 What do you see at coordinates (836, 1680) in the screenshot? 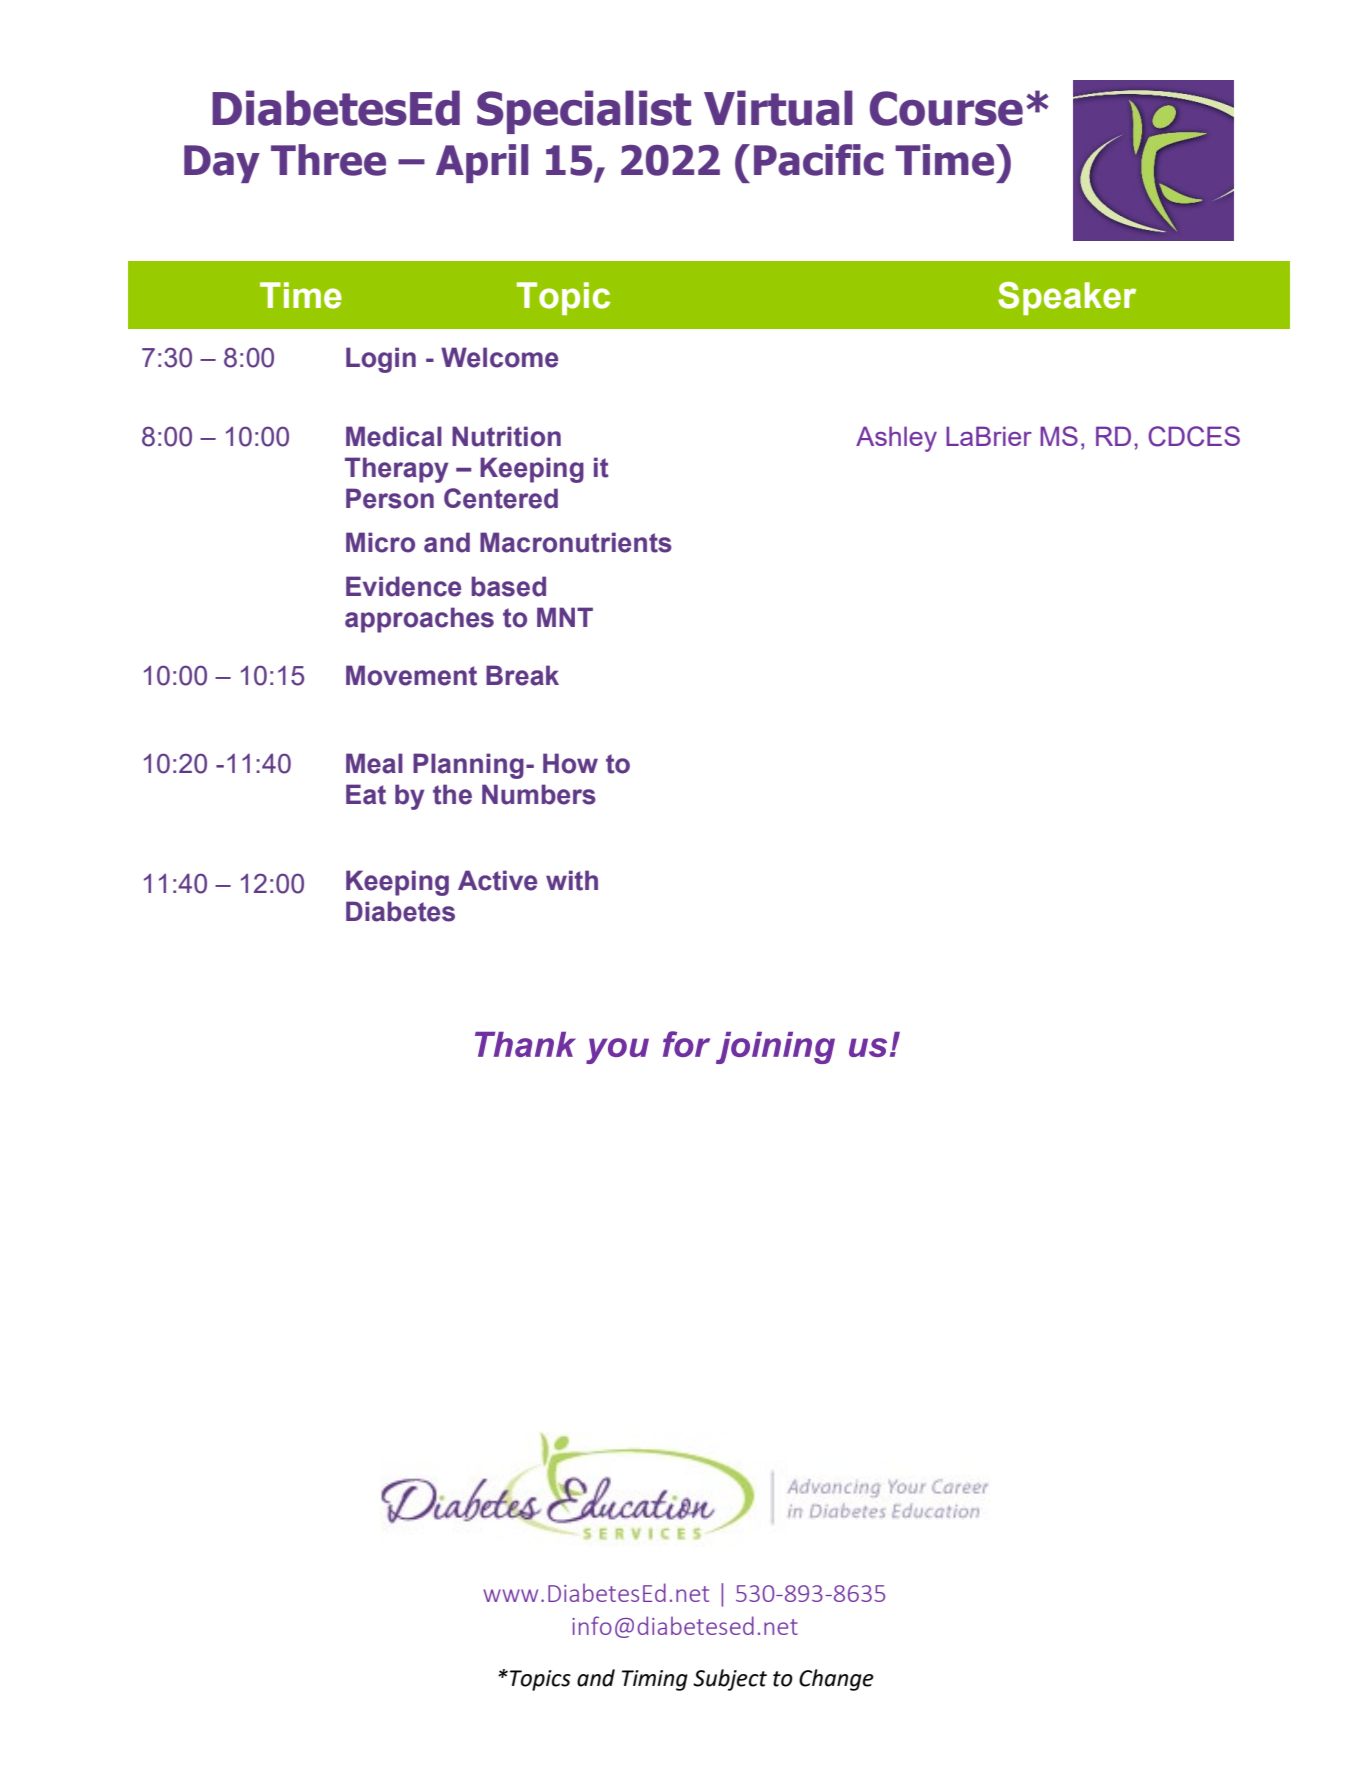
I see `Change` at bounding box center [836, 1680].
